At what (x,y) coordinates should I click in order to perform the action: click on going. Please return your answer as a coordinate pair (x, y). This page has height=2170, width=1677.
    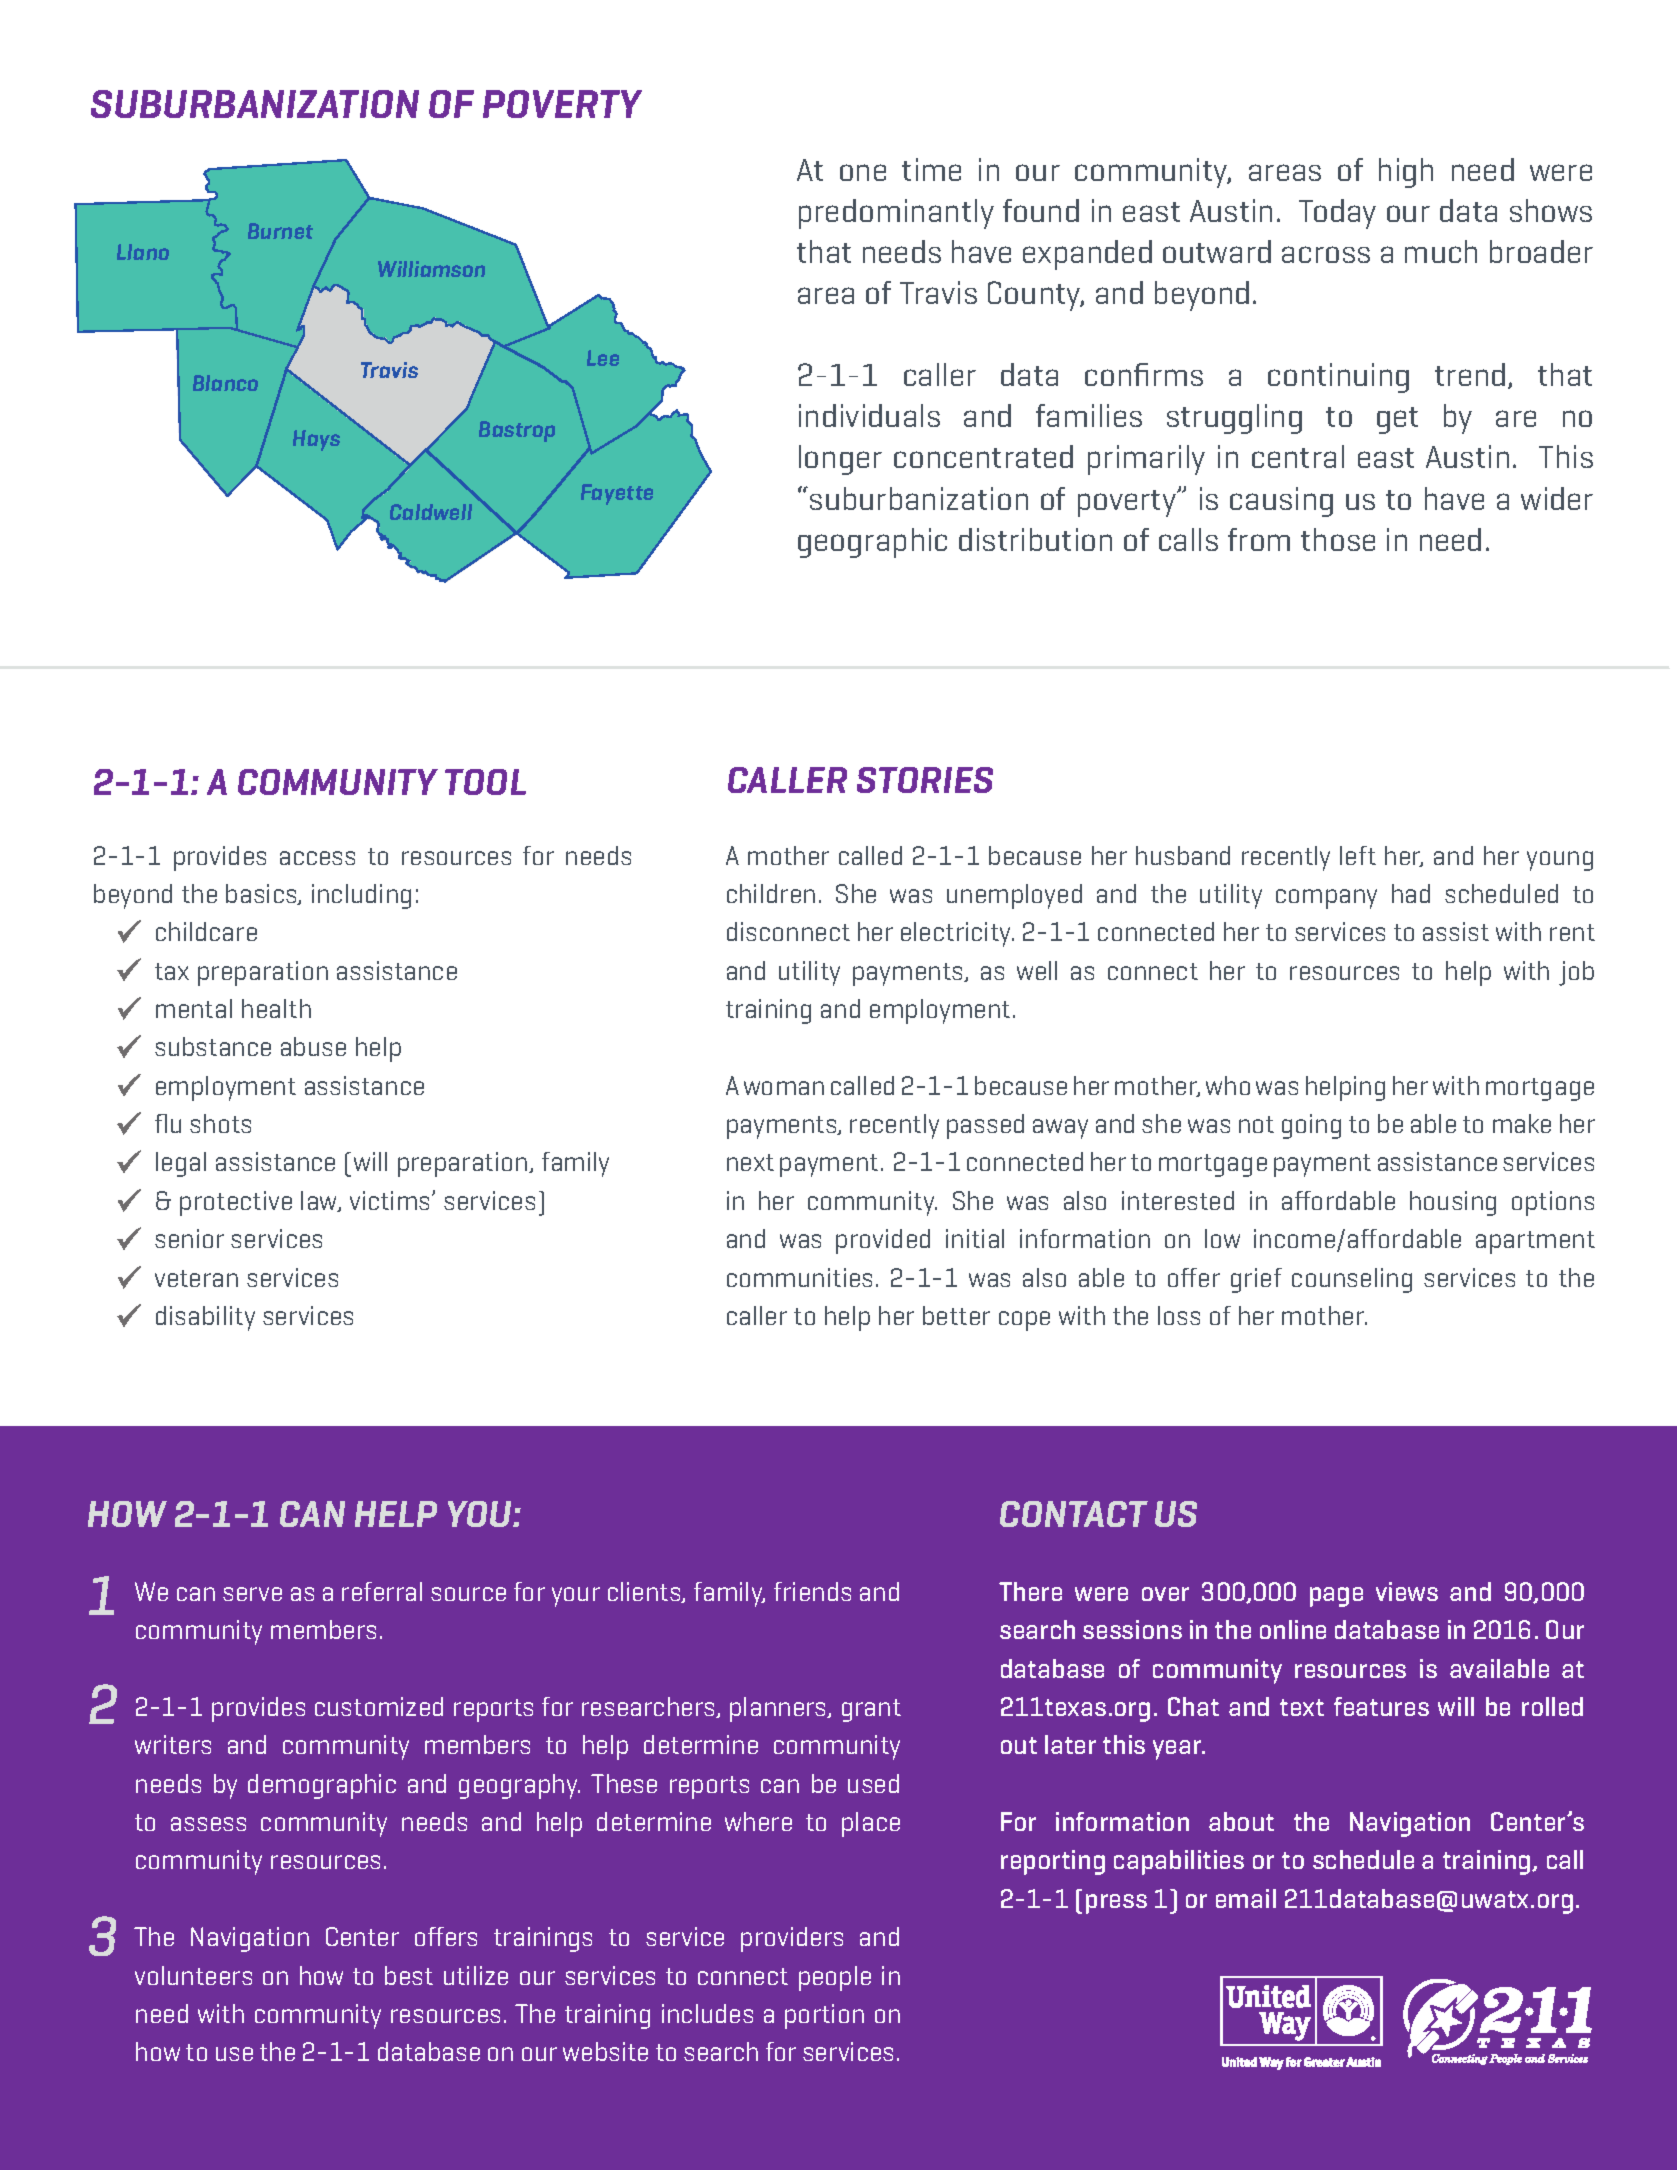
    Looking at the image, I should click on (1311, 1126).
